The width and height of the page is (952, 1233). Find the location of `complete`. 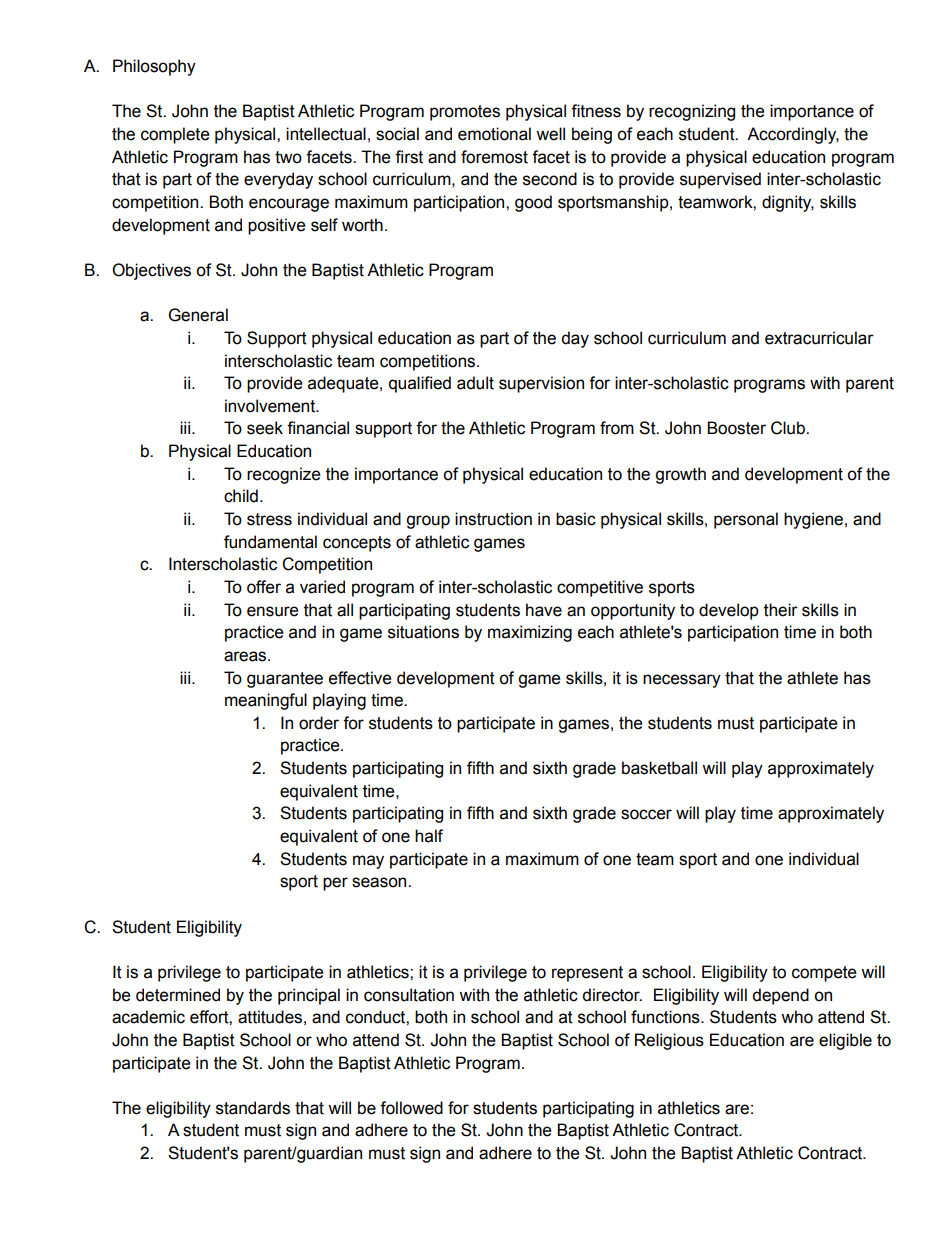

complete is located at coordinates (175, 135).
